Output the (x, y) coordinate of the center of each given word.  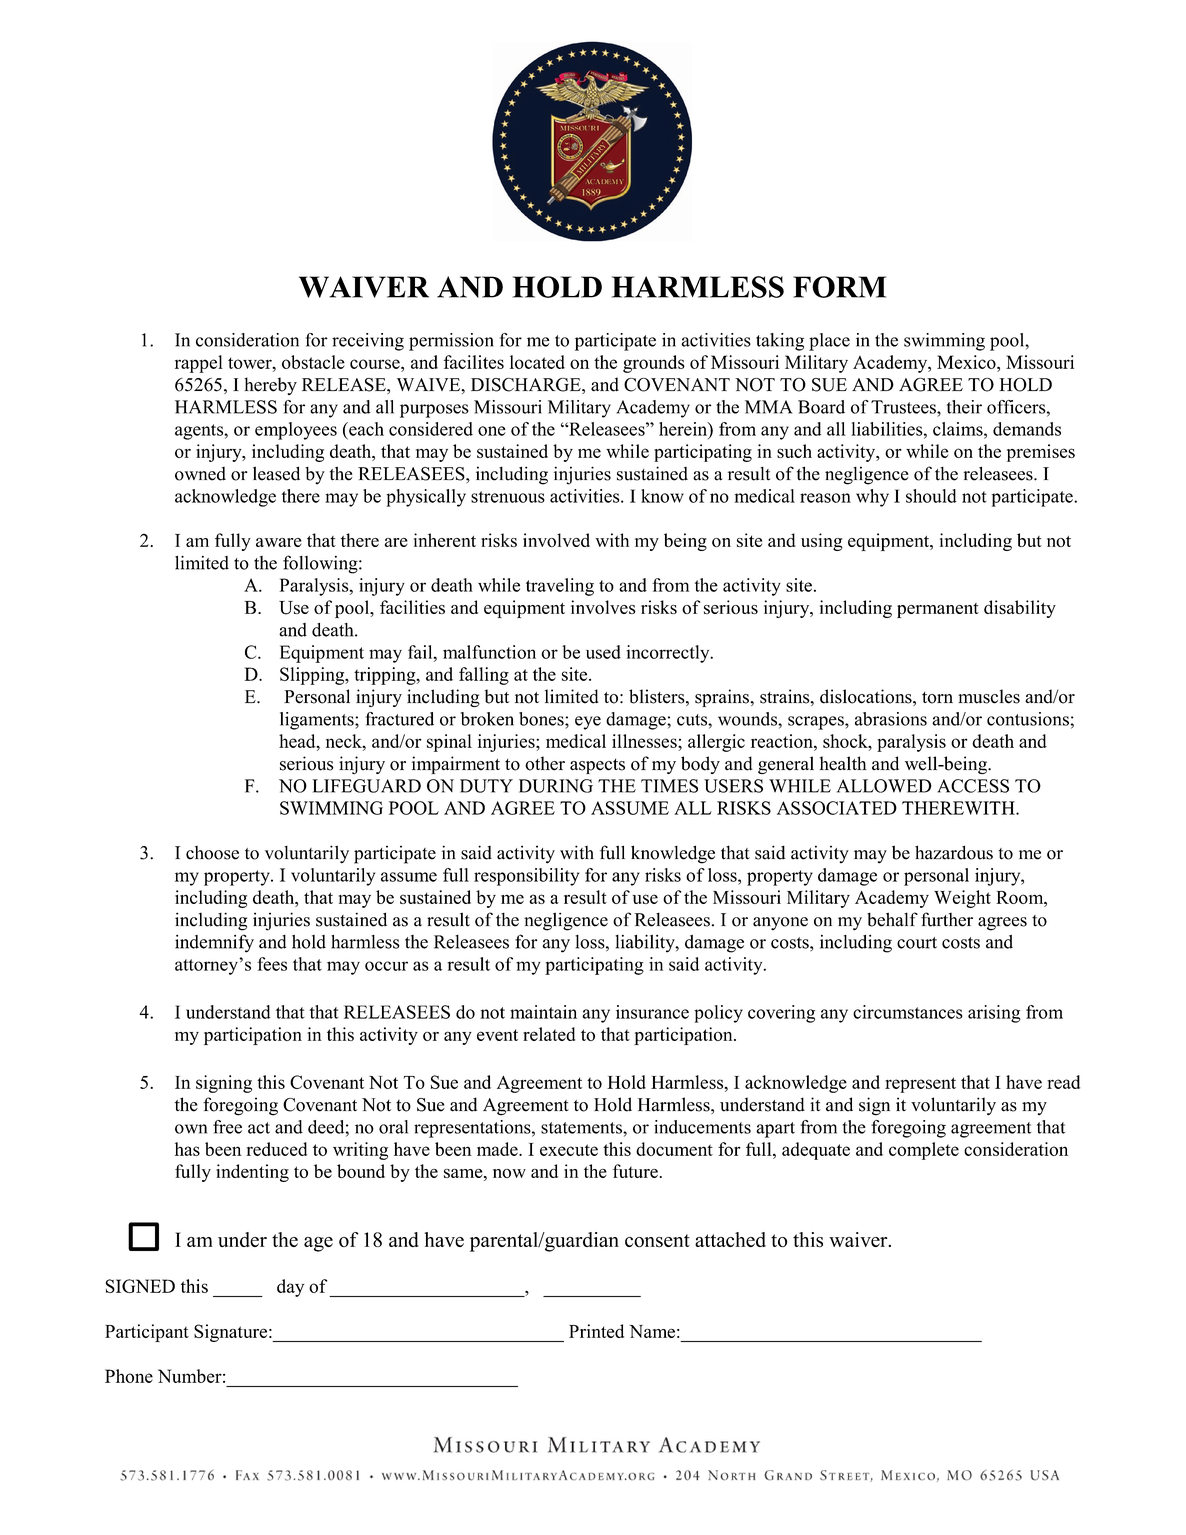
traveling (560, 587)
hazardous (954, 852)
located (537, 362)
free (227, 1127)
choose (212, 853)
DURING (556, 786)
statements (582, 1128)
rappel (199, 364)
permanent (938, 610)
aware (279, 542)
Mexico (967, 362)
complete (924, 1151)
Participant (147, 1333)
